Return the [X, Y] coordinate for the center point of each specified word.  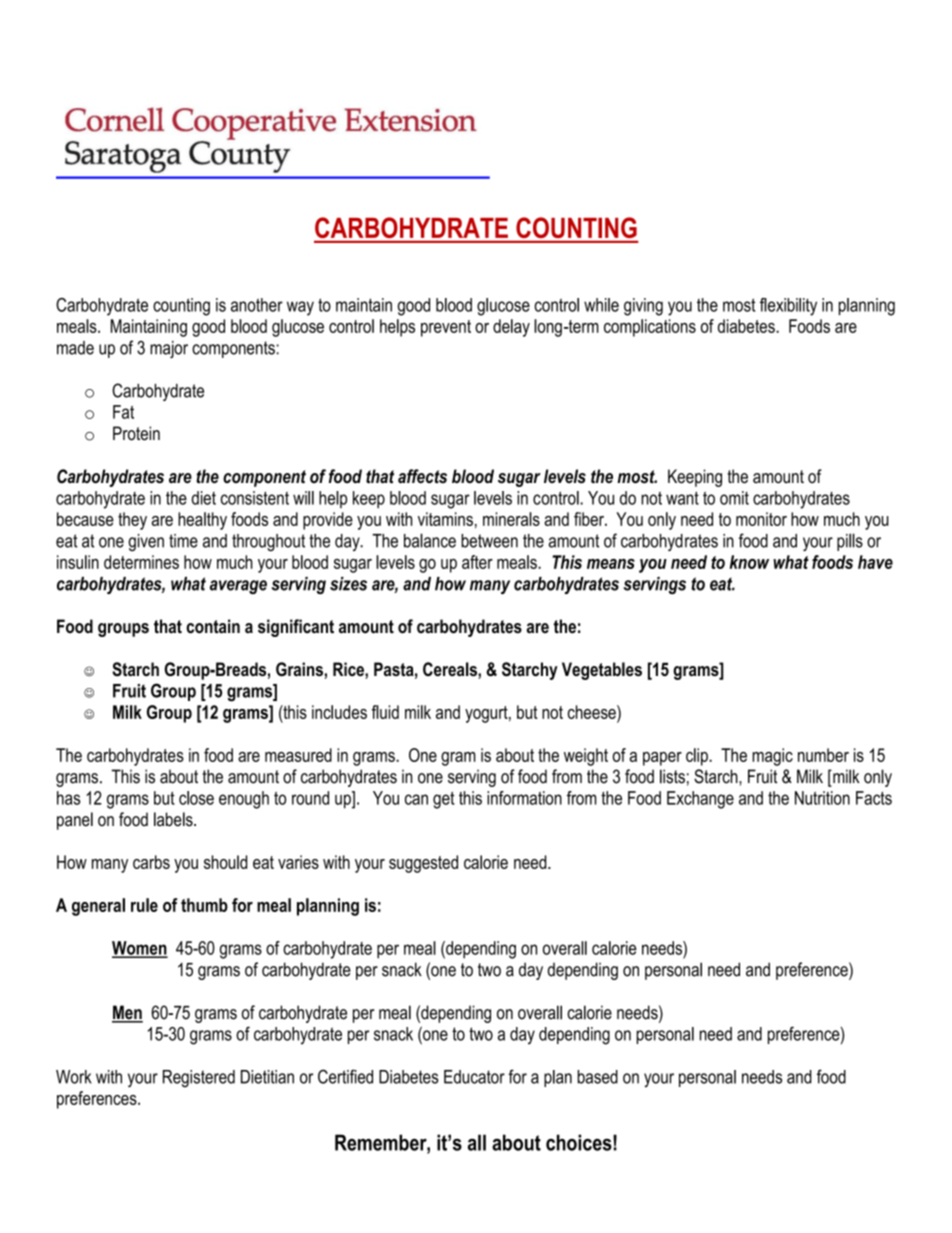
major [169, 349]
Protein [136, 433]
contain [213, 626]
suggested [423, 864]
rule [144, 905]
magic [772, 757]
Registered [199, 1079]
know [749, 562]
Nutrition [822, 798]
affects [422, 476]
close [196, 798]
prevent [446, 328]
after [477, 562]
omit [734, 498]
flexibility [788, 307]
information [524, 798]
